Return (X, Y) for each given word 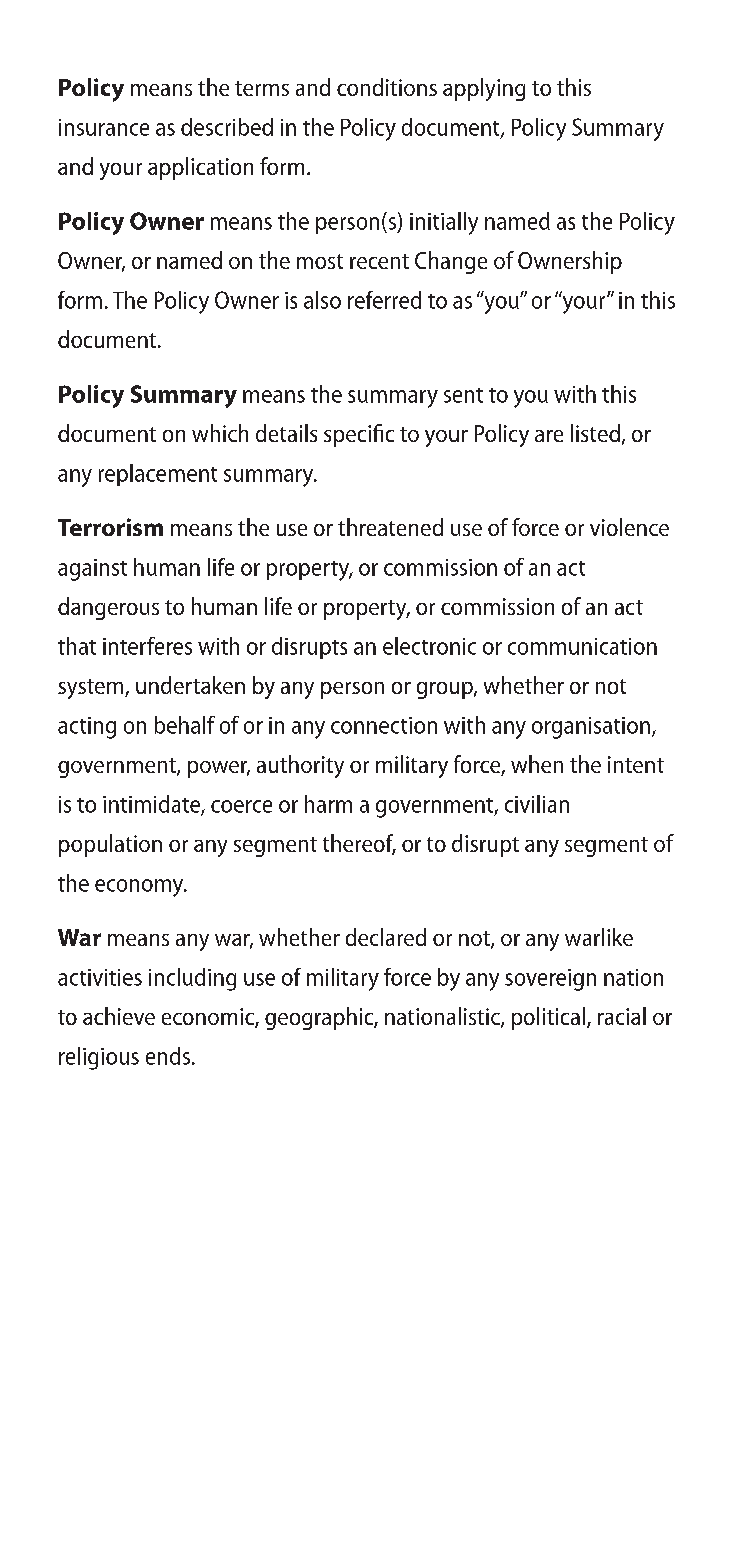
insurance (104, 127)
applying (484, 89)
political (548, 1018)
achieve (119, 1016)
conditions (387, 87)
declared (386, 937)
